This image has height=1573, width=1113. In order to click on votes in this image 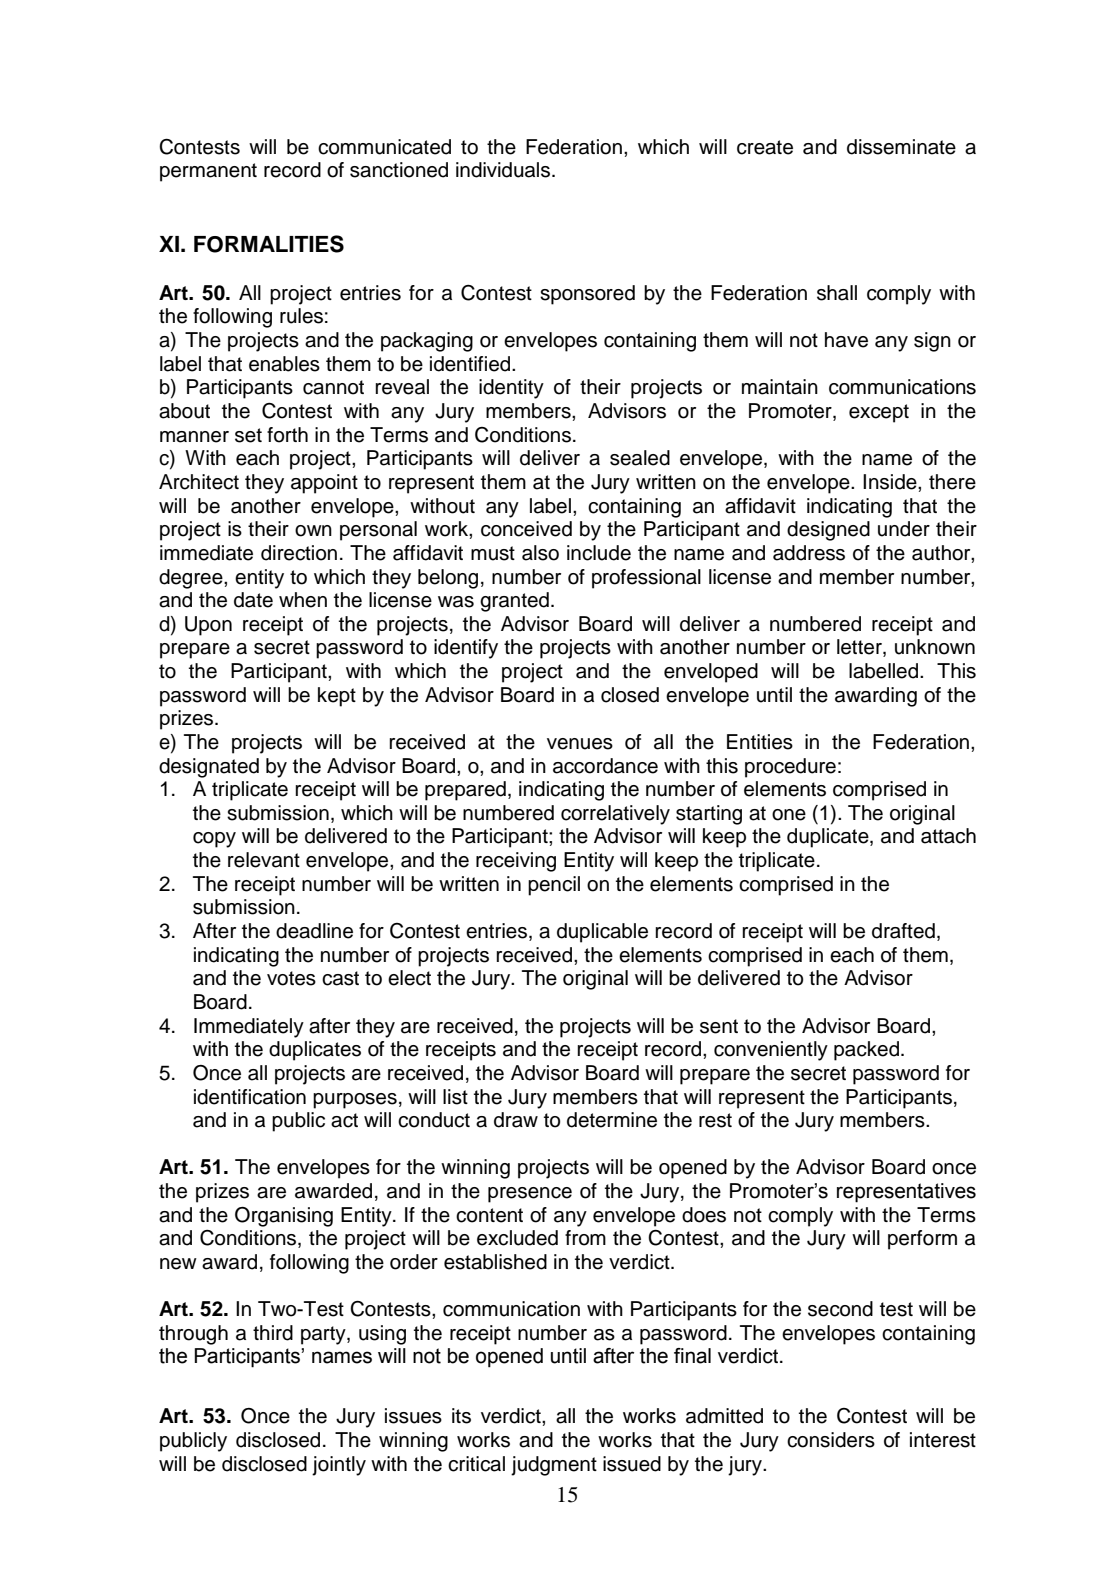, I will do `click(291, 978)`.
